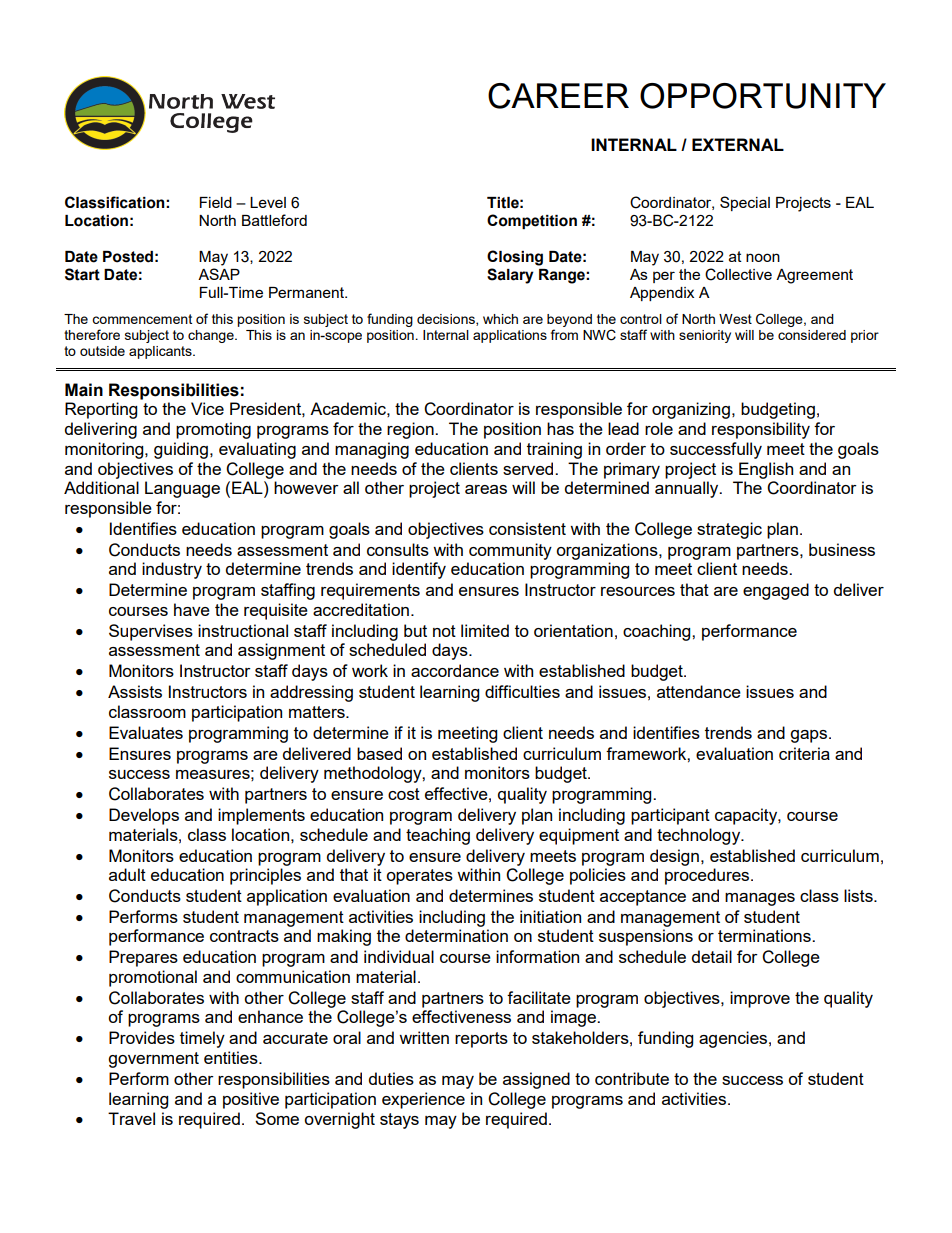 The image size is (952, 1233). Describe the element at coordinates (738, 144) in the image. I see `EXTERNAL` at that location.
